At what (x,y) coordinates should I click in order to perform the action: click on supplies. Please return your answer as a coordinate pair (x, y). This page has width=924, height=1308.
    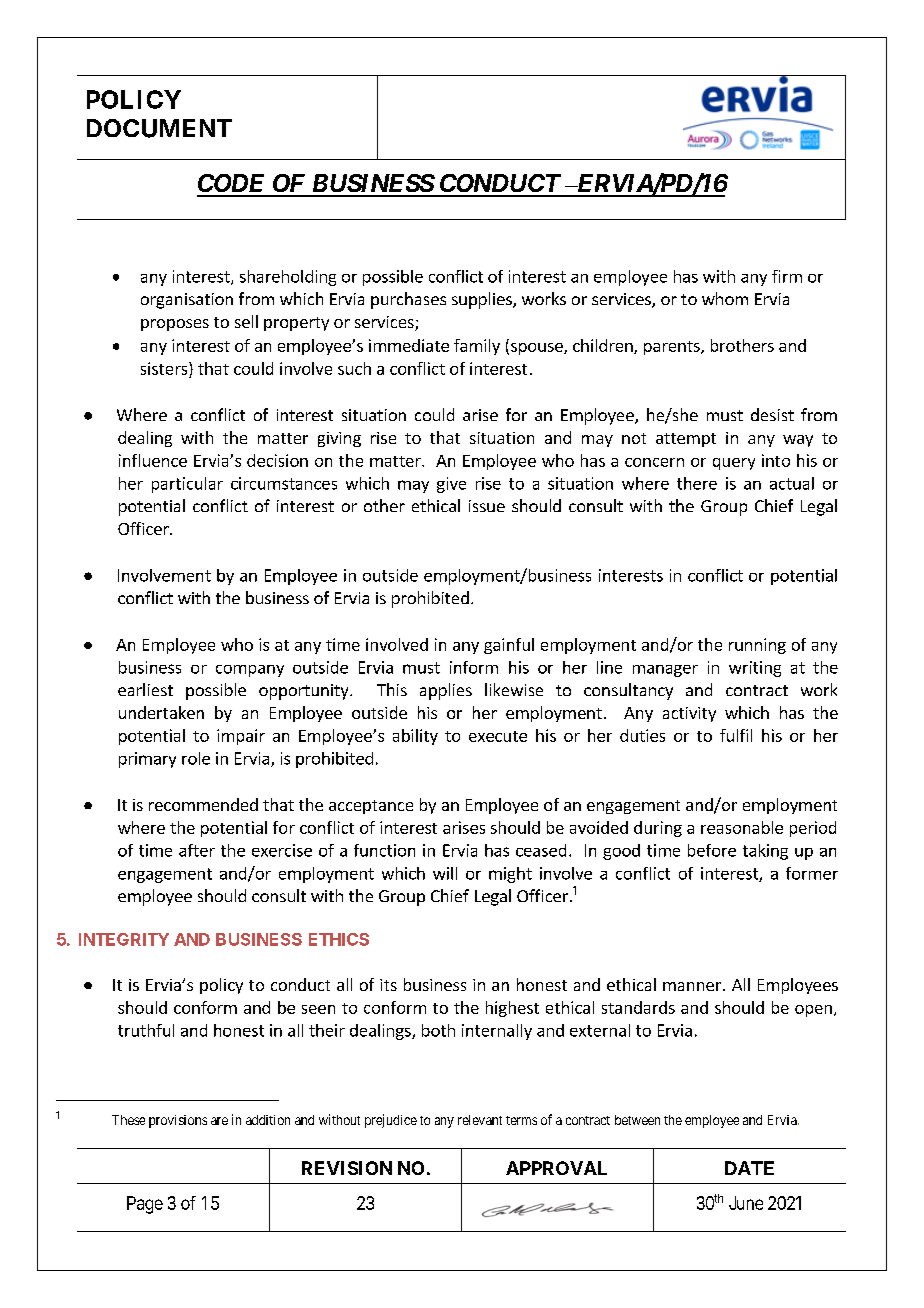
    Looking at the image, I should click on (483, 300).
